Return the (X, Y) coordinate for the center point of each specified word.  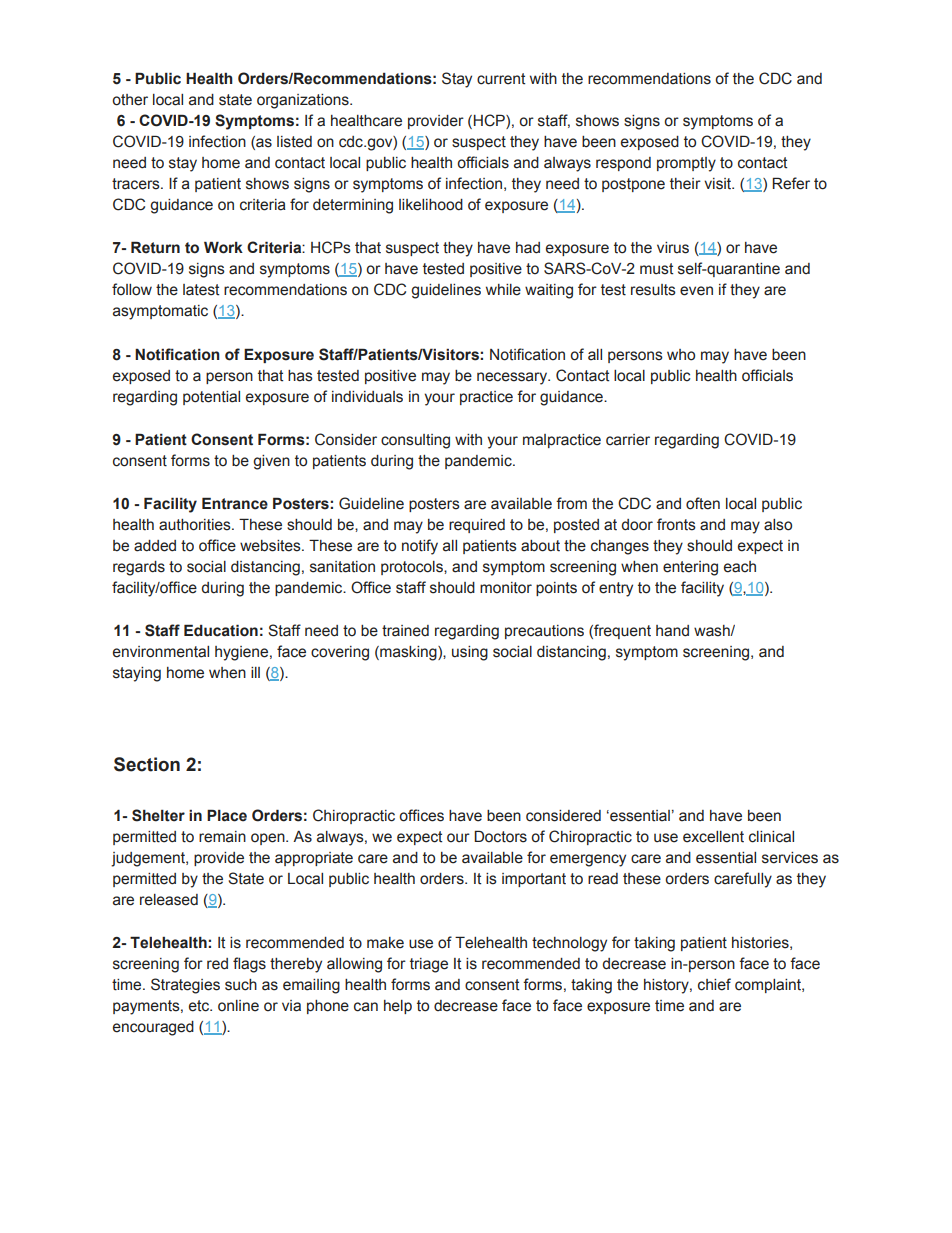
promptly (686, 164)
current (501, 79)
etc (200, 1006)
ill (255, 672)
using (470, 653)
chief (714, 984)
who (681, 355)
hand (672, 631)
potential (211, 398)
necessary (513, 378)
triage (429, 965)
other (130, 100)
